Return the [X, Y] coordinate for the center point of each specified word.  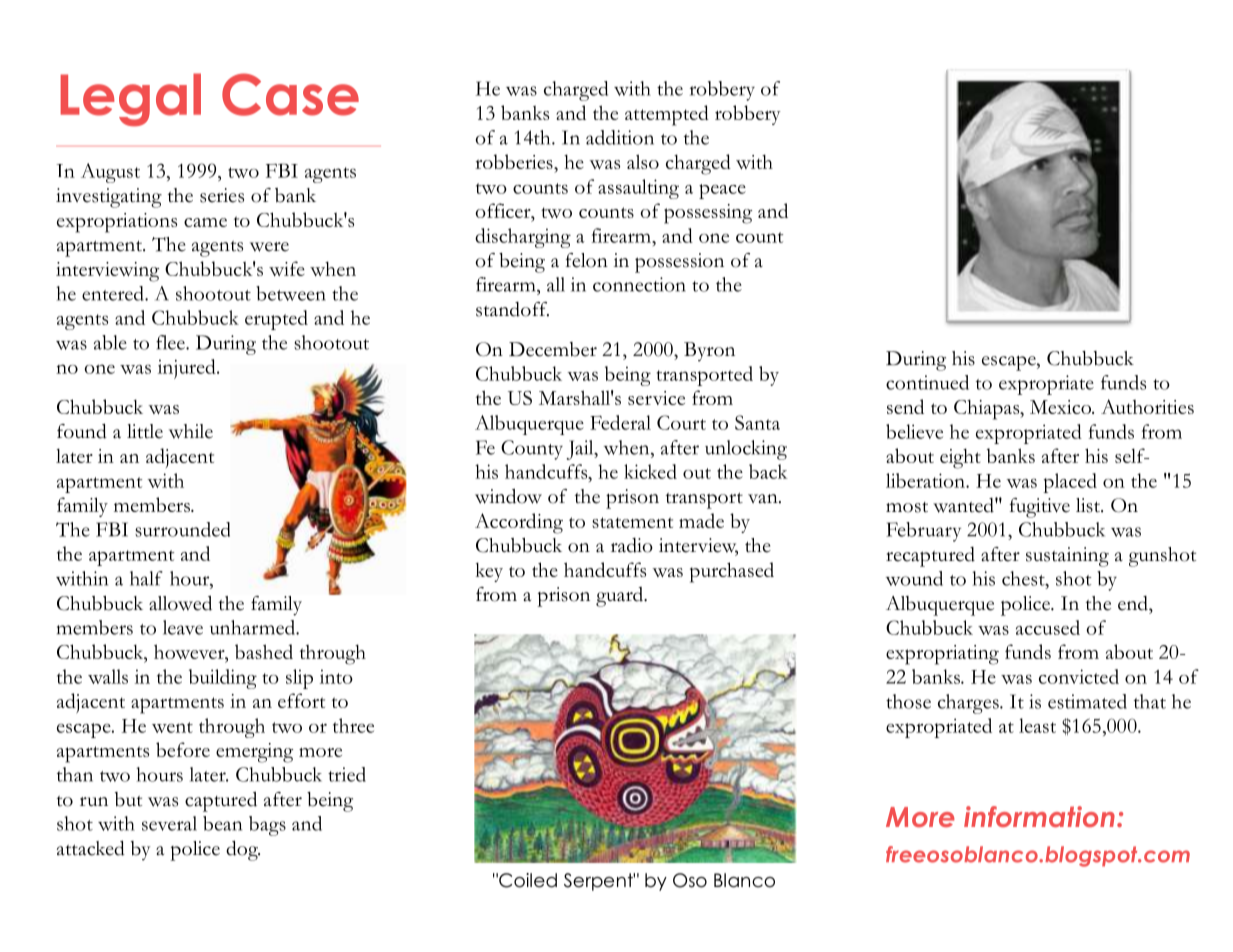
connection [639, 284]
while [191, 431]
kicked [650, 471]
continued [927, 382]
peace [722, 191]
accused [1048, 627]
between [291, 293]
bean [222, 823]
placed [1070, 483]
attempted [667, 115]
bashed [264, 651]
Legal [130, 100]
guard [621, 597]
